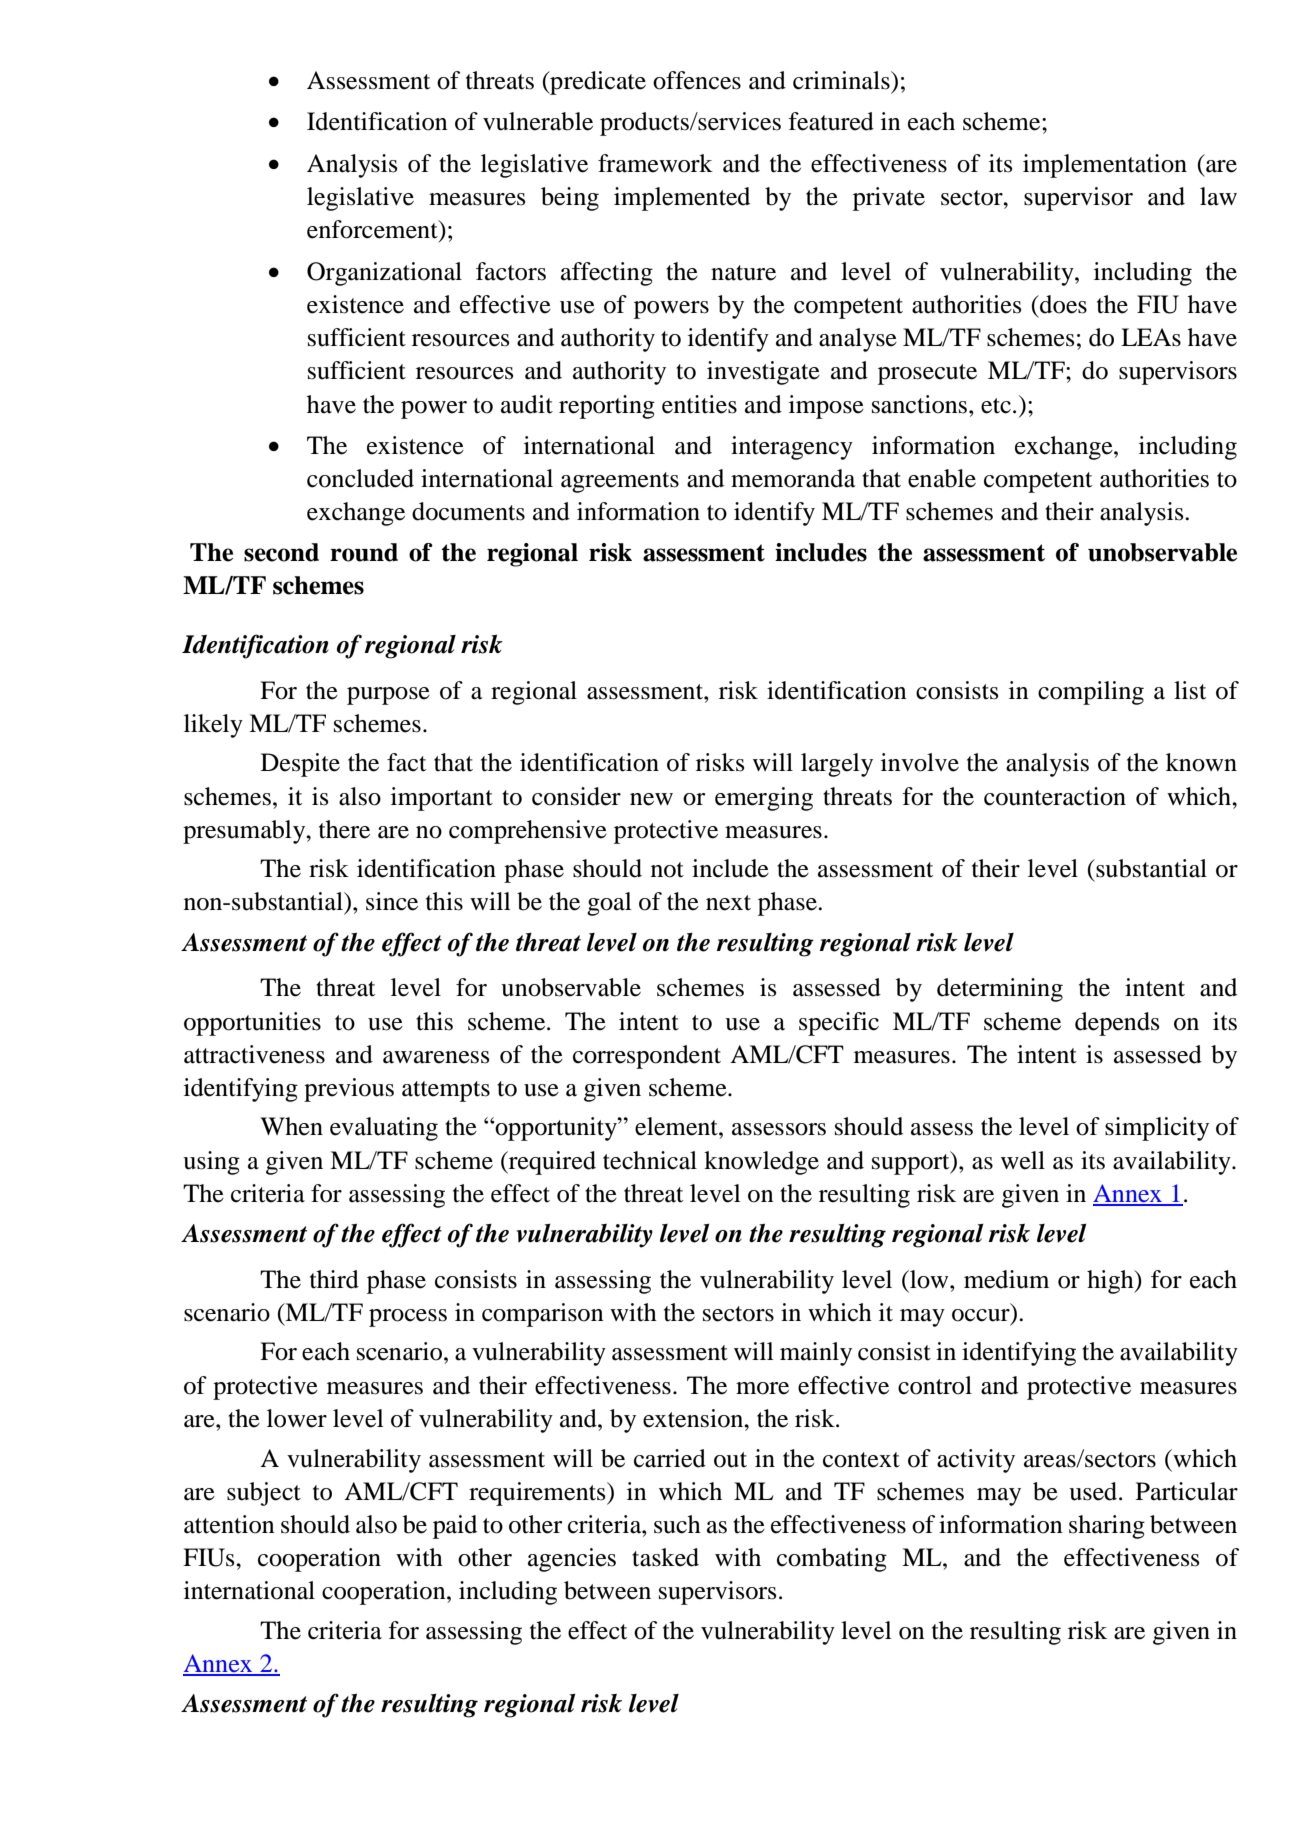 The image size is (1300, 1838). What do you see at coordinates (996, 406) in the image?
I see `etc` at bounding box center [996, 406].
